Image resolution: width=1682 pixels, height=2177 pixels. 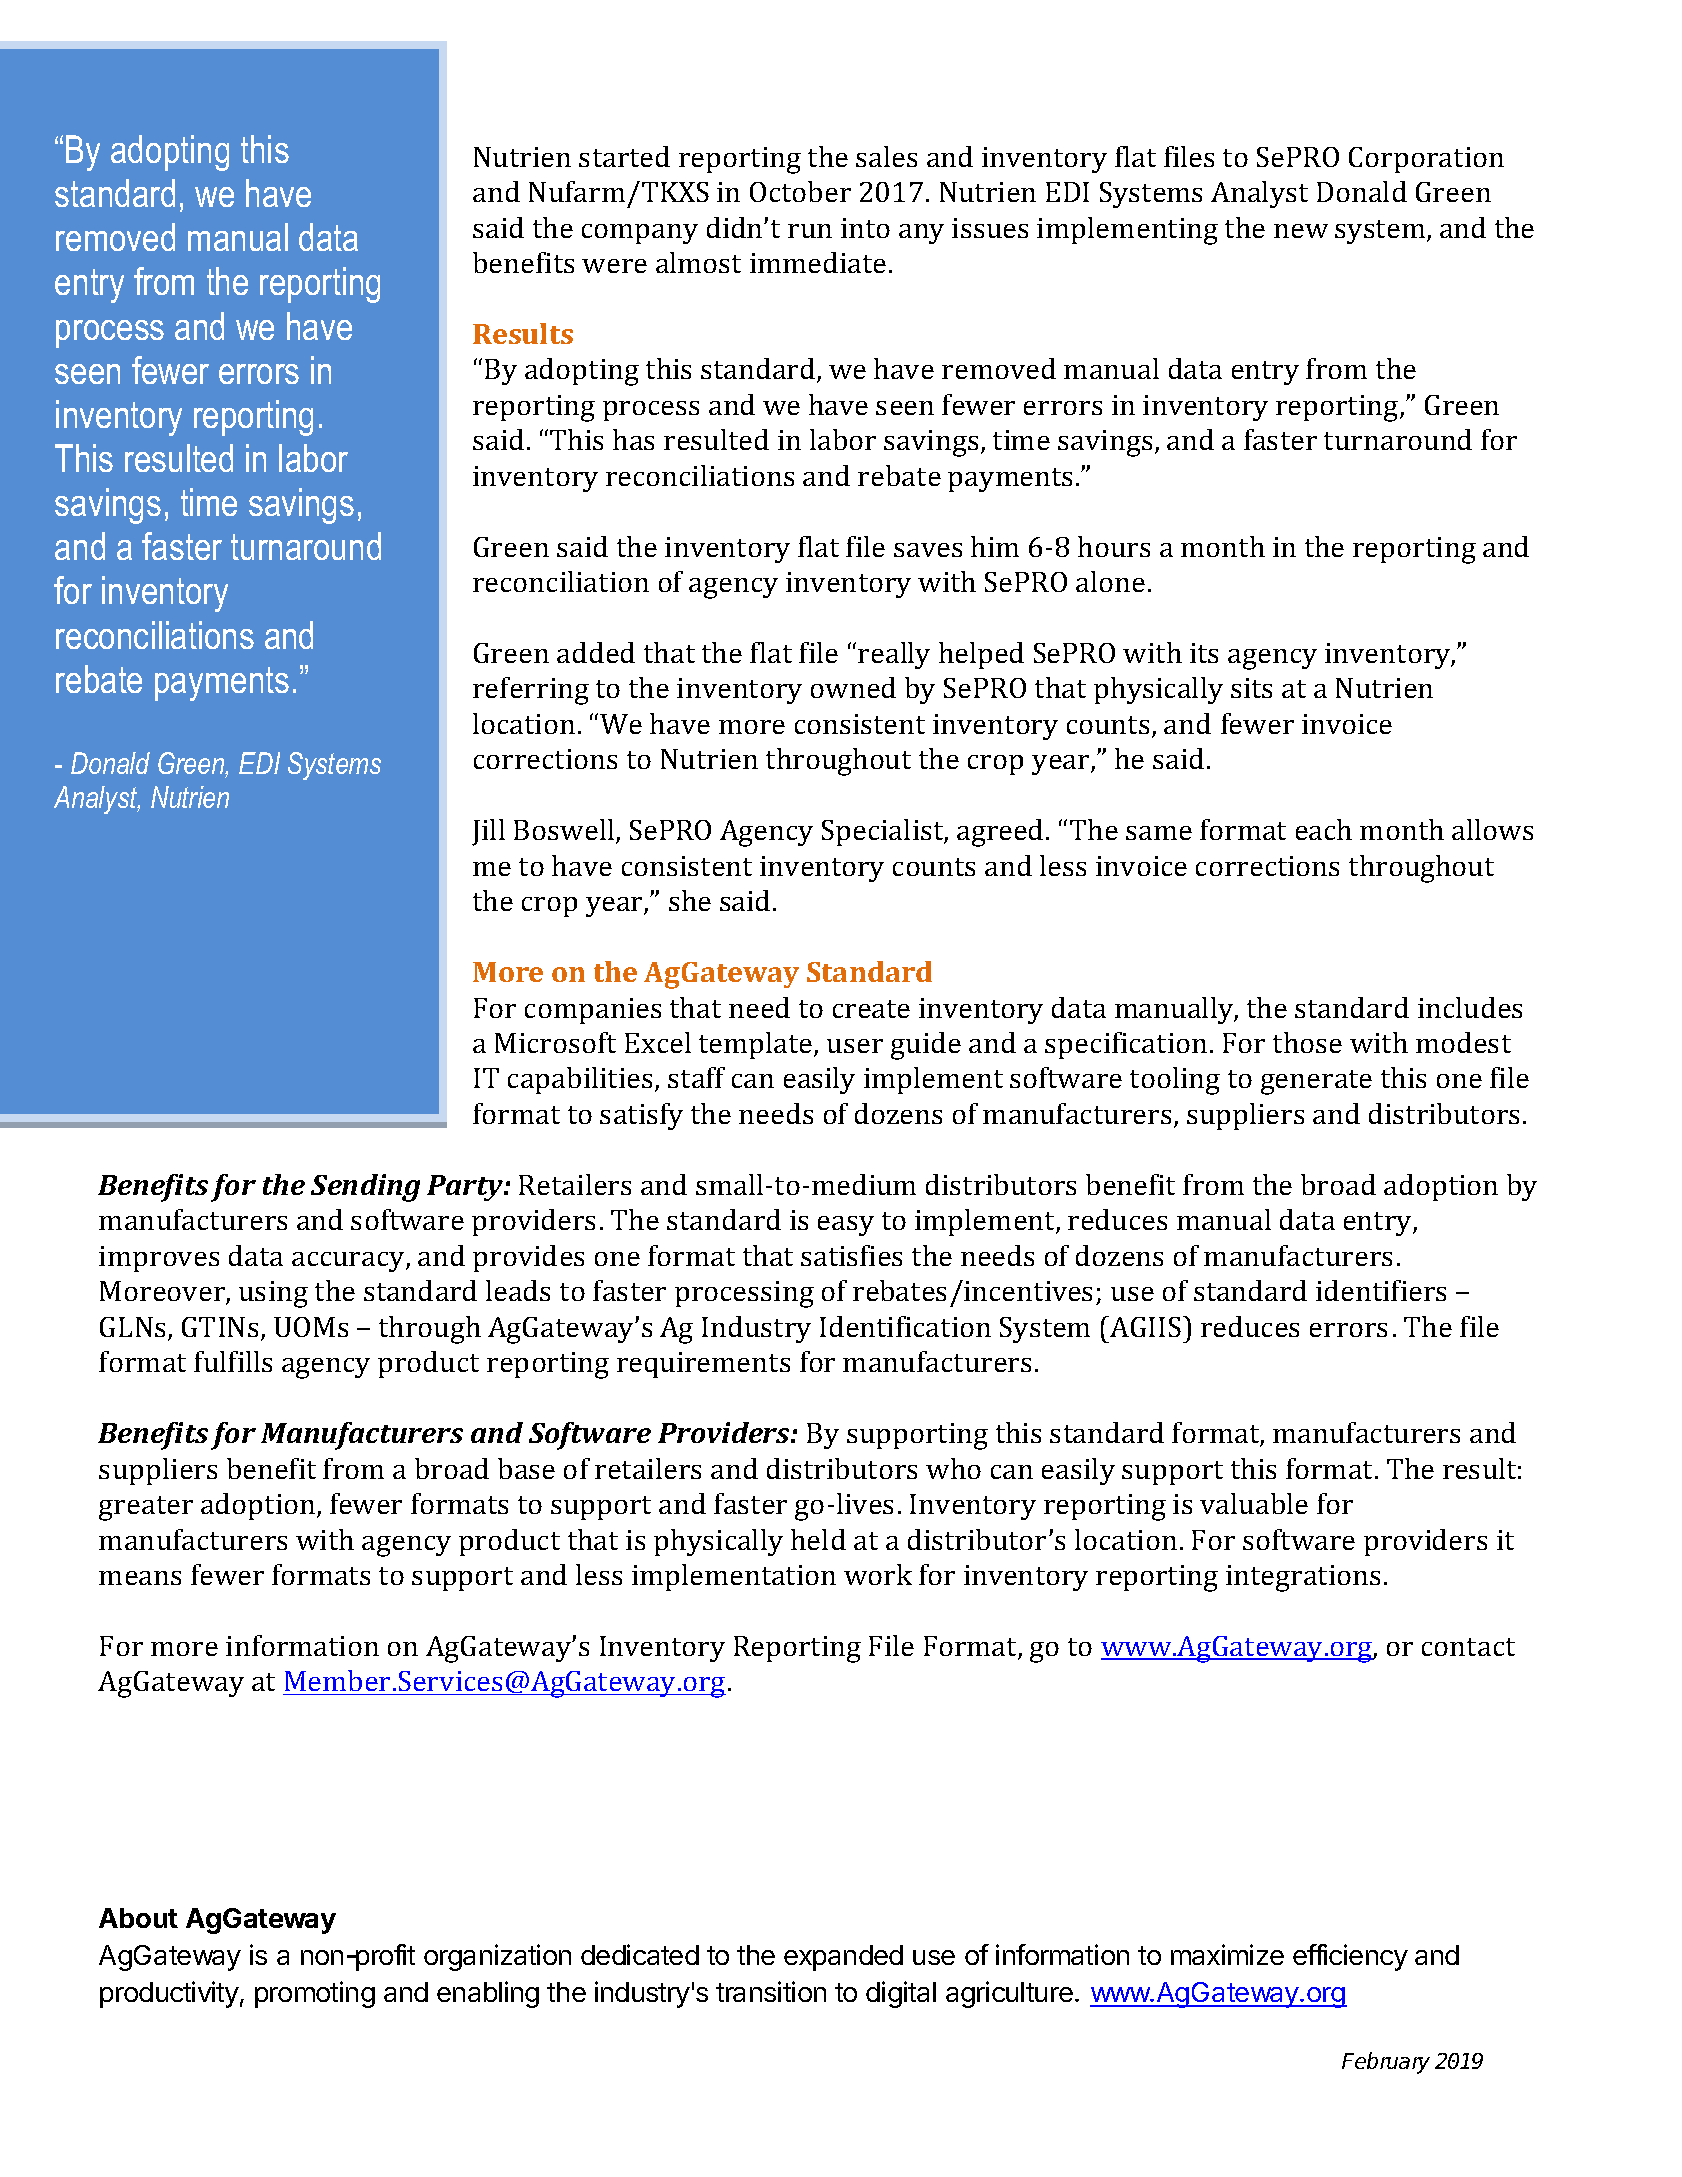 I want to click on new, so click(x=1301, y=231).
